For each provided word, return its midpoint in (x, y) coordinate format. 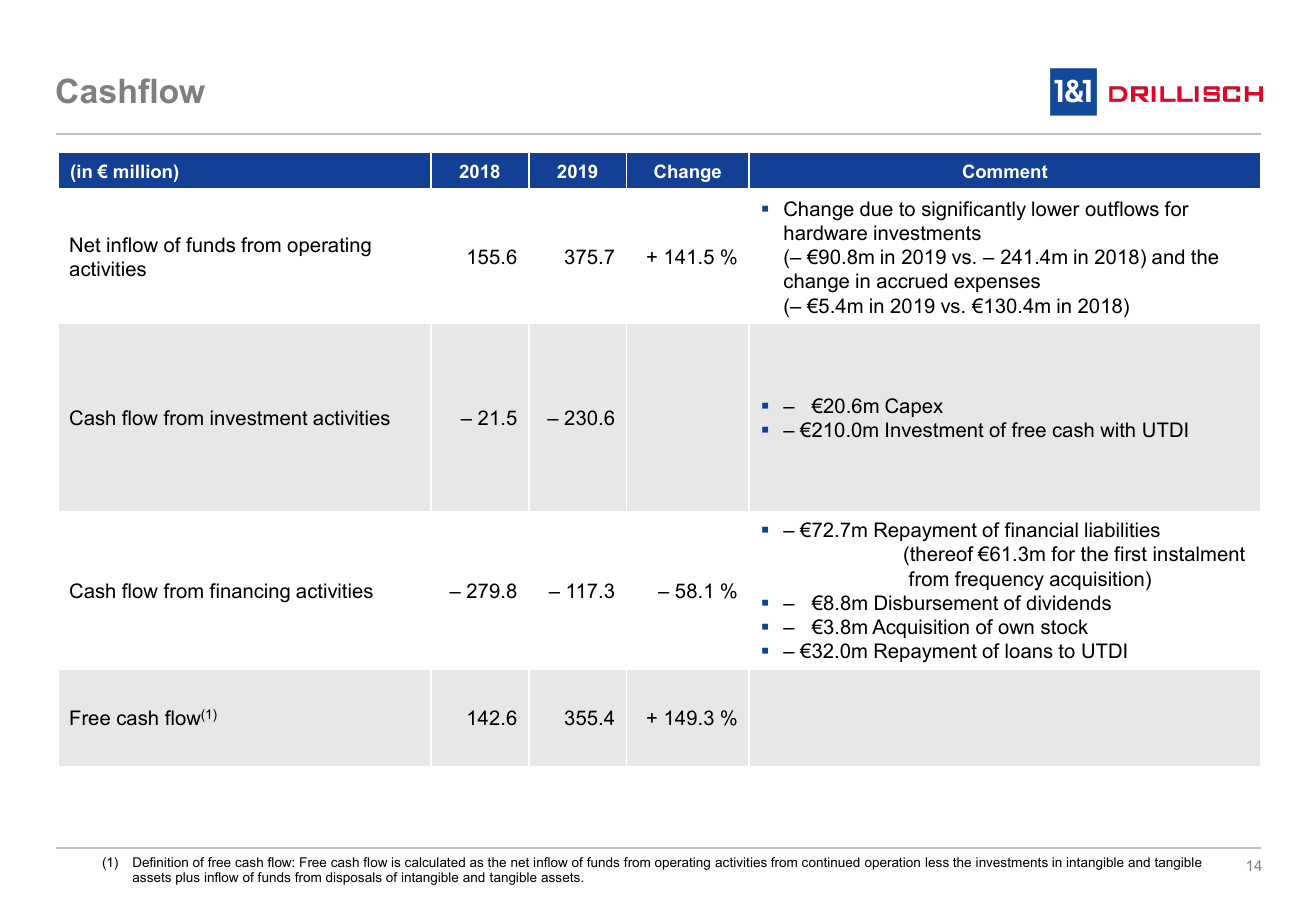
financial (1041, 530)
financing (249, 593)
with (1117, 429)
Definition (160, 862)
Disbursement (936, 603)
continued (831, 862)
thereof (941, 554)
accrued (912, 281)
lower (1056, 209)
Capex (914, 407)
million (143, 171)
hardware (825, 233)
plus (188, 878)
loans (1029, 651)
